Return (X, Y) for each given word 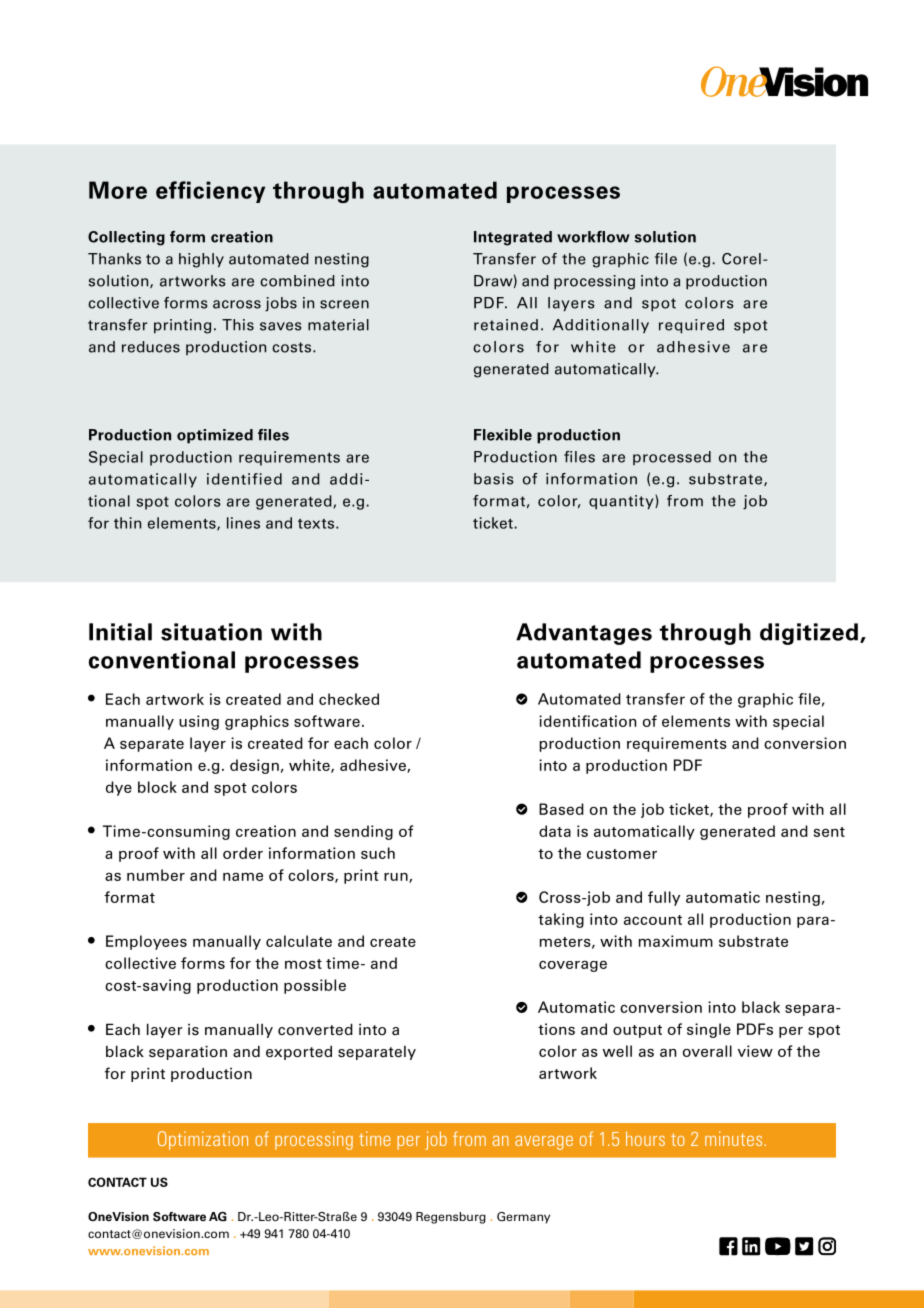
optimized (215, 436)
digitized (809, 634)
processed (672, 458)
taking (561, 920)
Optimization (203, 1140)
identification (587, 721)
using (199, 722)
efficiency (210, 192)
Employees (146, 942)
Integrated (513, 238)
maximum (676, 941)
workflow (593, 237)
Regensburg (451, 1218)
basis (494, 479)
